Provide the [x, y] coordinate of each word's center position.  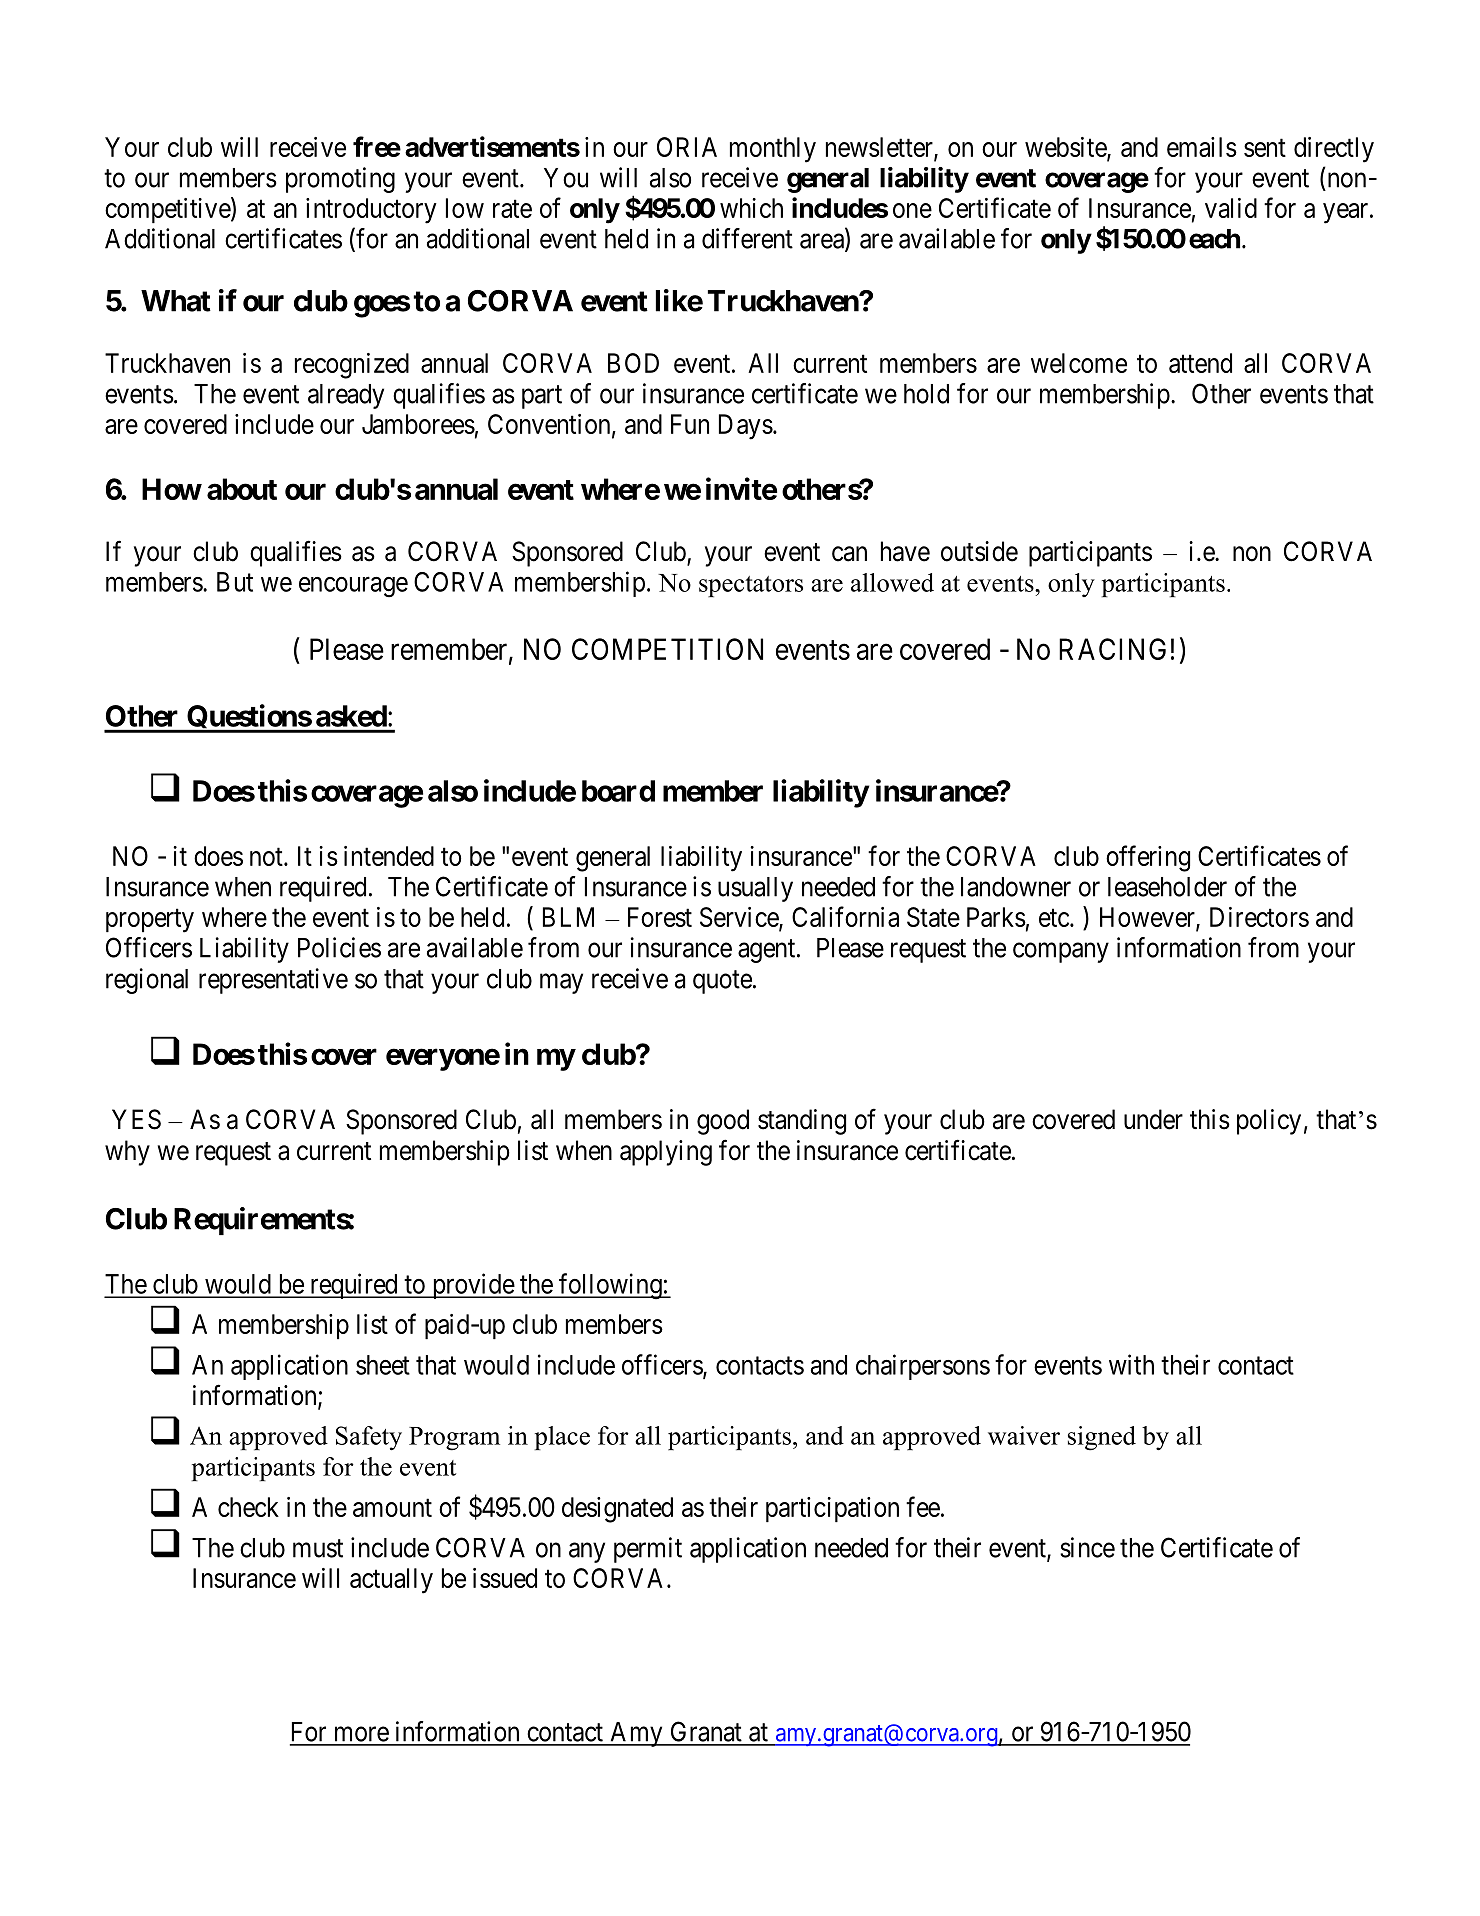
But [235, 582]
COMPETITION [667, 649]
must [318, 1548]
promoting [340, 180]
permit [648, 1550]
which [751, 208]
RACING [1112, 649]
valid [1231, 208]
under [1153, 1119]
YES [136, 1119]
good [723, 1122]
